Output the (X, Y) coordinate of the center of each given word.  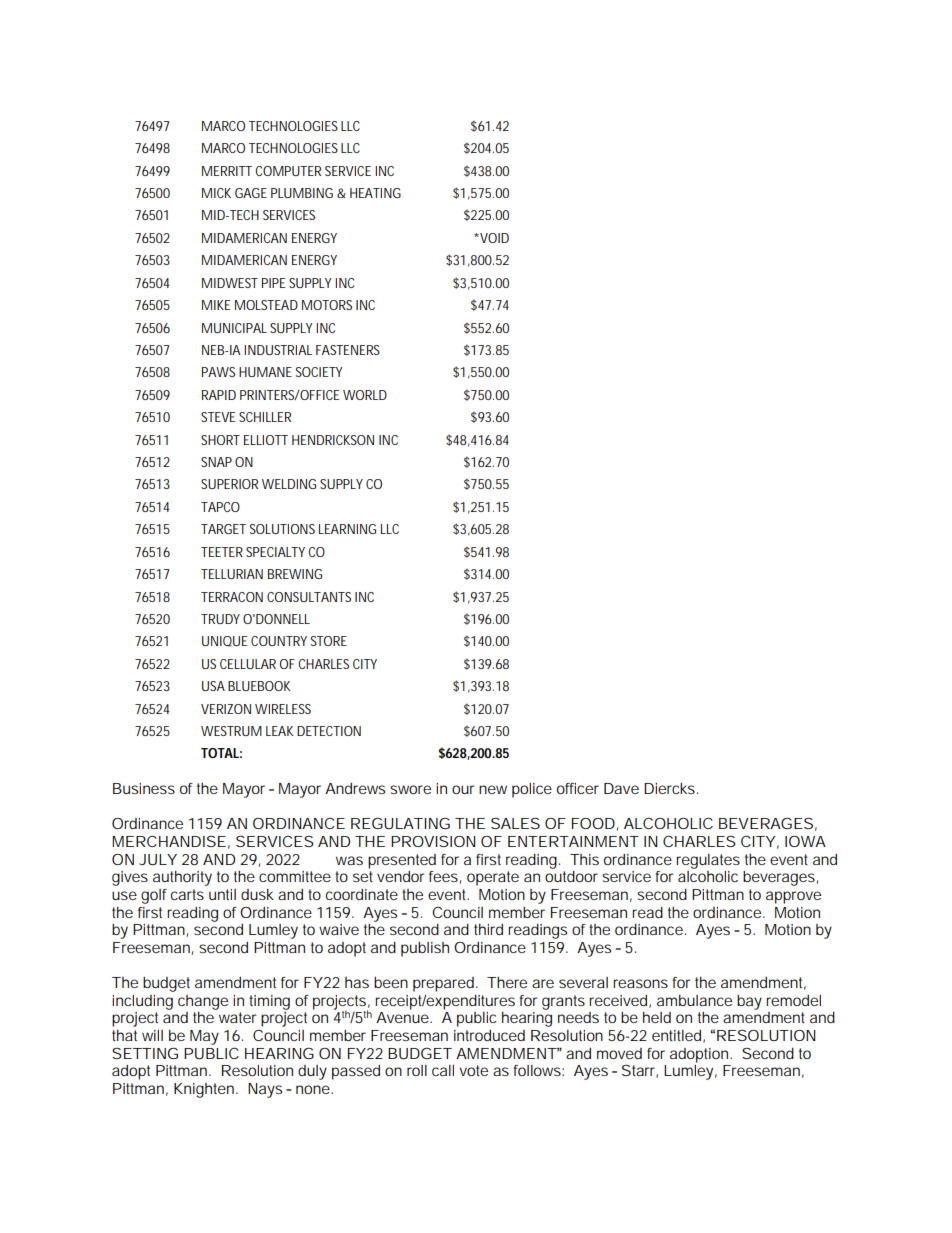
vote (473, 1070)
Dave (621, 788)
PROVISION (433, 841)
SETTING (145, 1053)
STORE (329, 641)
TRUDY (220, 619)
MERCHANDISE (169, 841)
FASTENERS (348, 350)
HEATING (375, 193)
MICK (216, 193)
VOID (493, 238)
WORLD (365, 395)
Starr (640, 1071)
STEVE (218, 417)
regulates (708, 861)
